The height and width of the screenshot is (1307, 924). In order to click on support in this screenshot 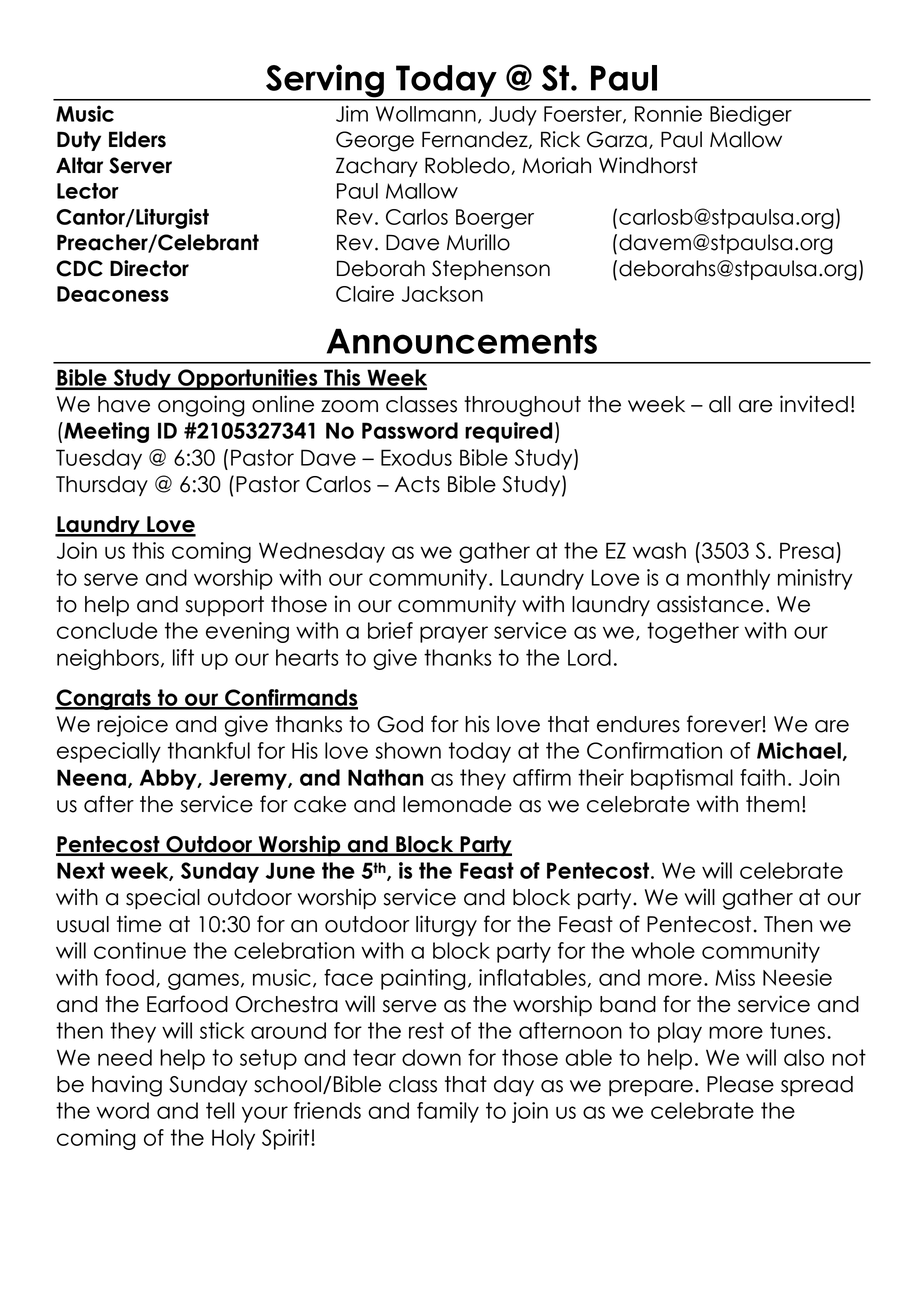, I will do `click(224, 606)`.
